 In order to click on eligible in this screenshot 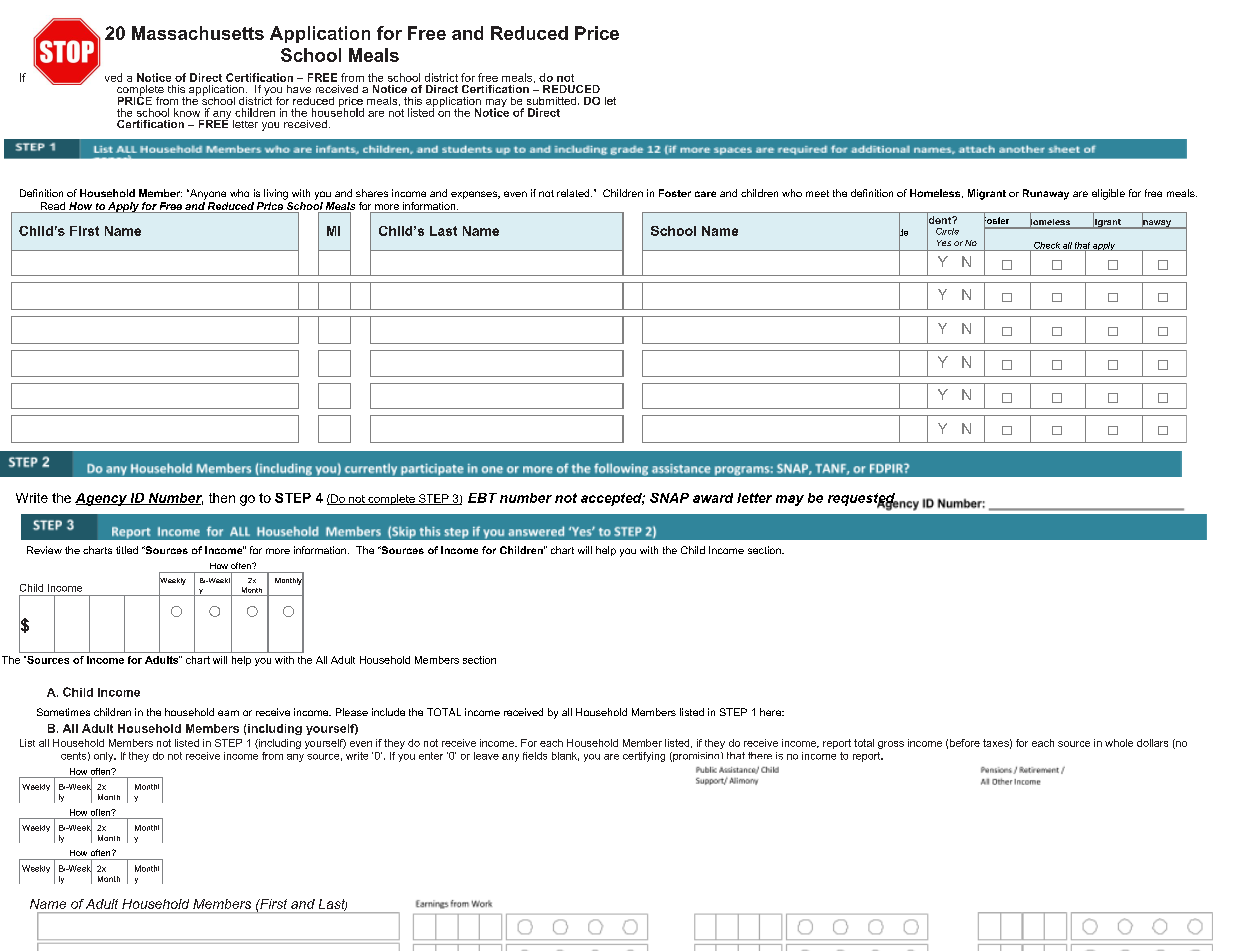, I will do `click(1108, 194)`.
